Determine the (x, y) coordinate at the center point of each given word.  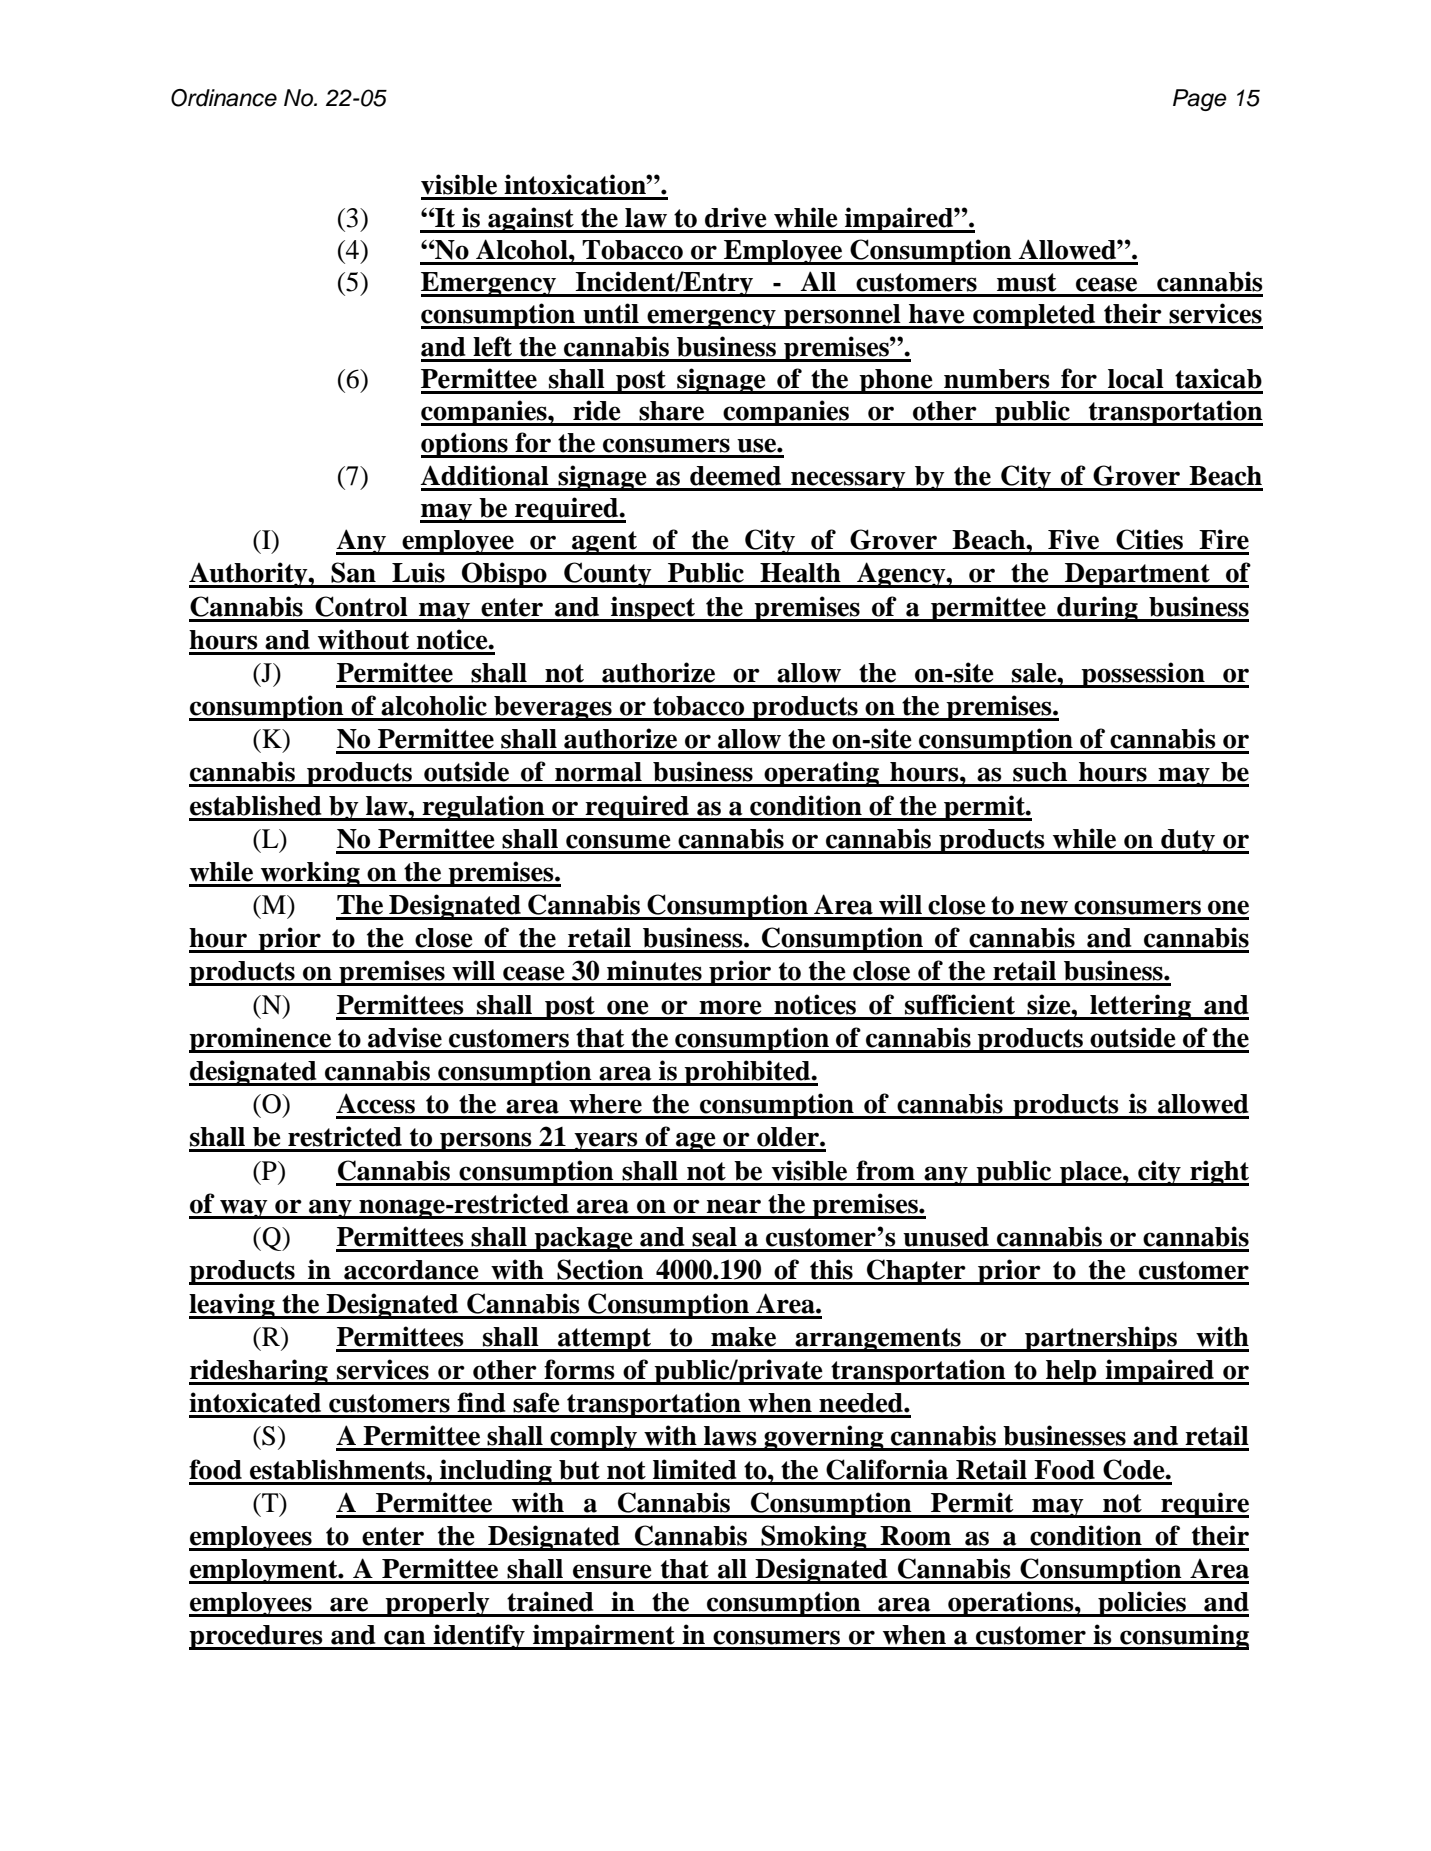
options (465, 445)
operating (821, 774)
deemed (735, 476)
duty (1188, 841)
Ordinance (224, 98)
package (584, 1239)
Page (1200, 100)
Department (1137, 575)
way (244, 1209)
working (310, 874)
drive (736, 217)
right (1218, 1173)
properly (438, 1604)
